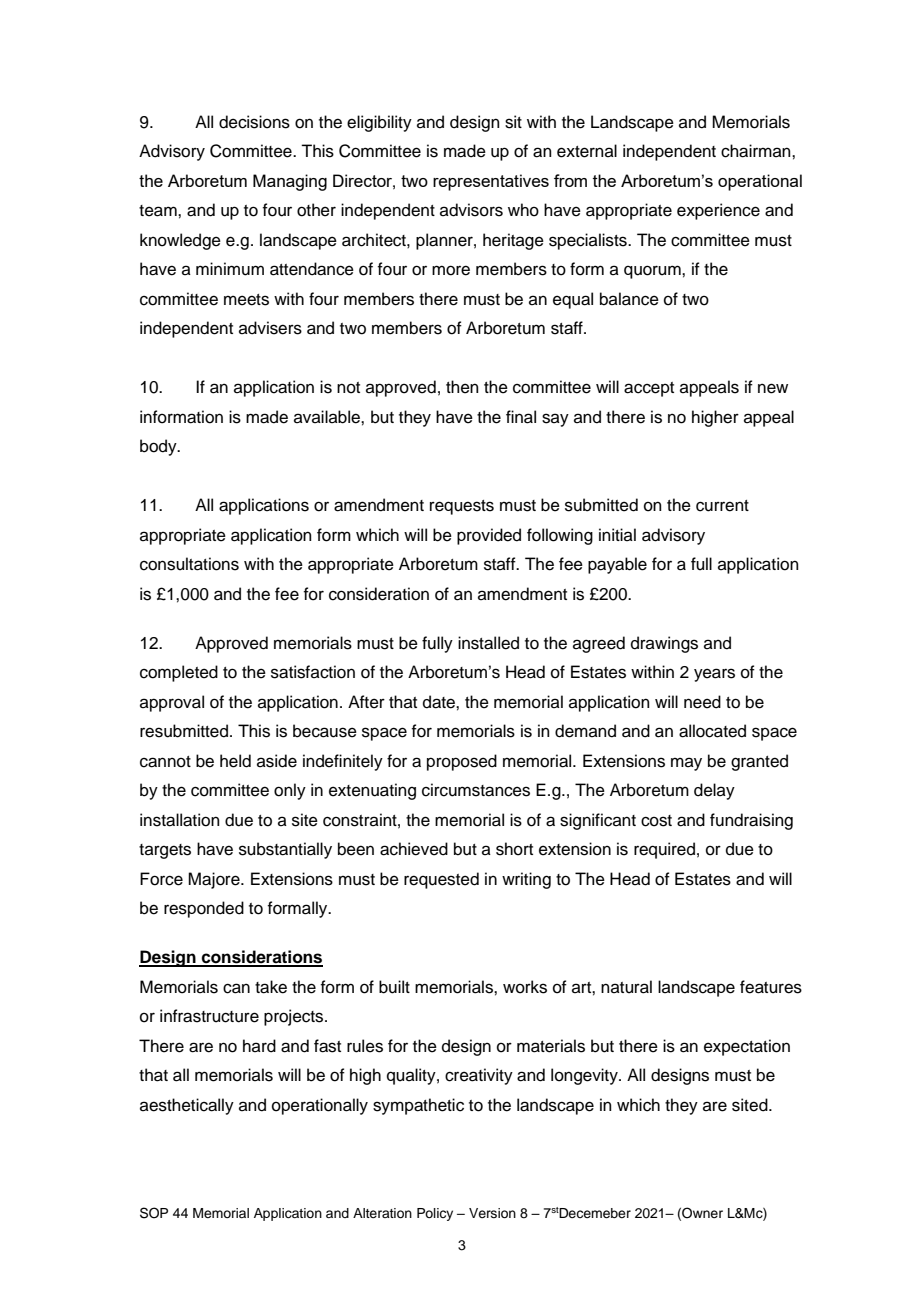 The image size is (924, 1308). What do you see at coordinates (154, 1213) in the image?
I see `SOP` at bounding box center [154, 1213].
